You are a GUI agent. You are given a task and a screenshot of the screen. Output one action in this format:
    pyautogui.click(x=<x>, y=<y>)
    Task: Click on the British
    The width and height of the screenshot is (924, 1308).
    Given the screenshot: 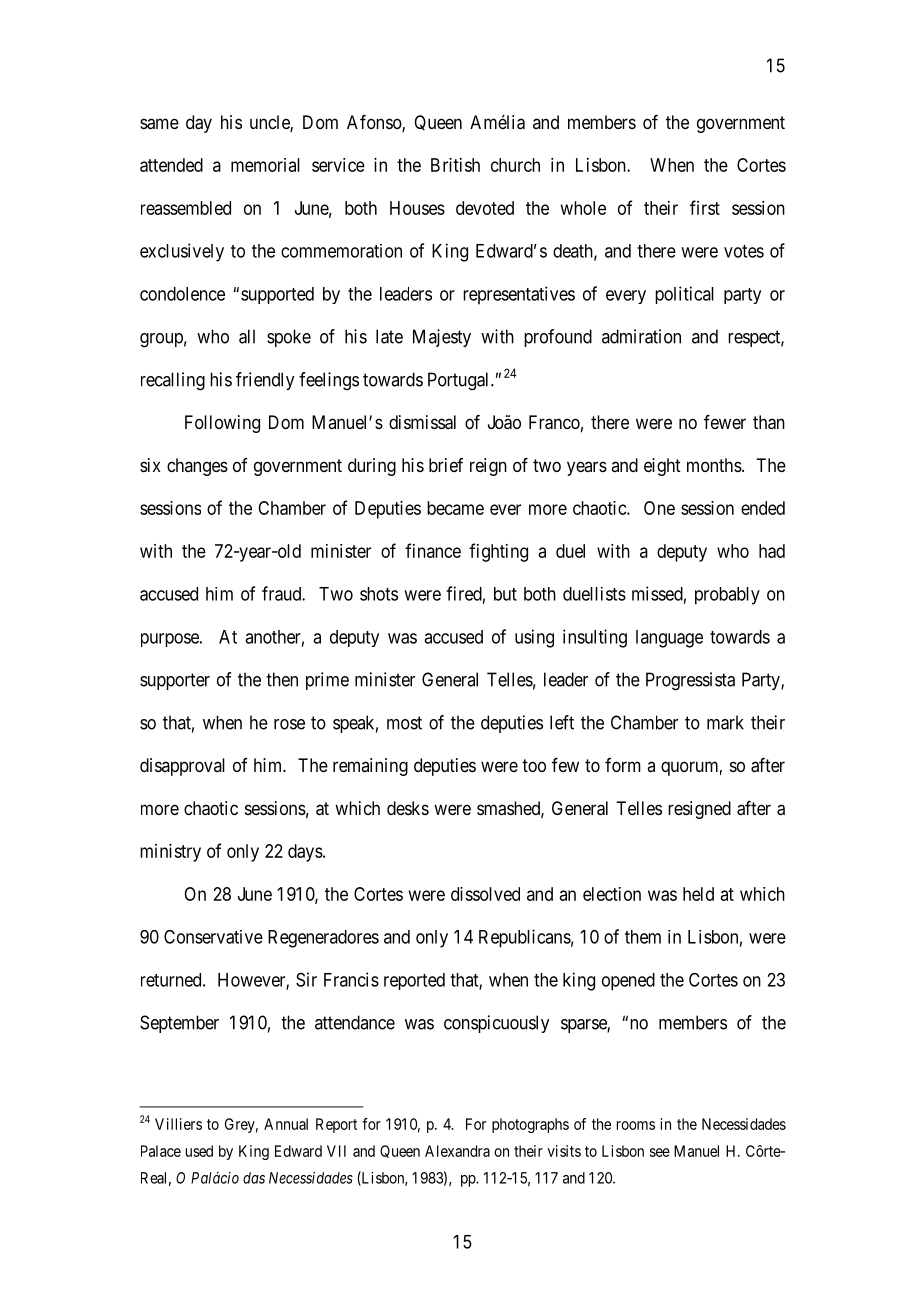 What is the action you would take?
    pyautogui.click(x=455, y=165)
